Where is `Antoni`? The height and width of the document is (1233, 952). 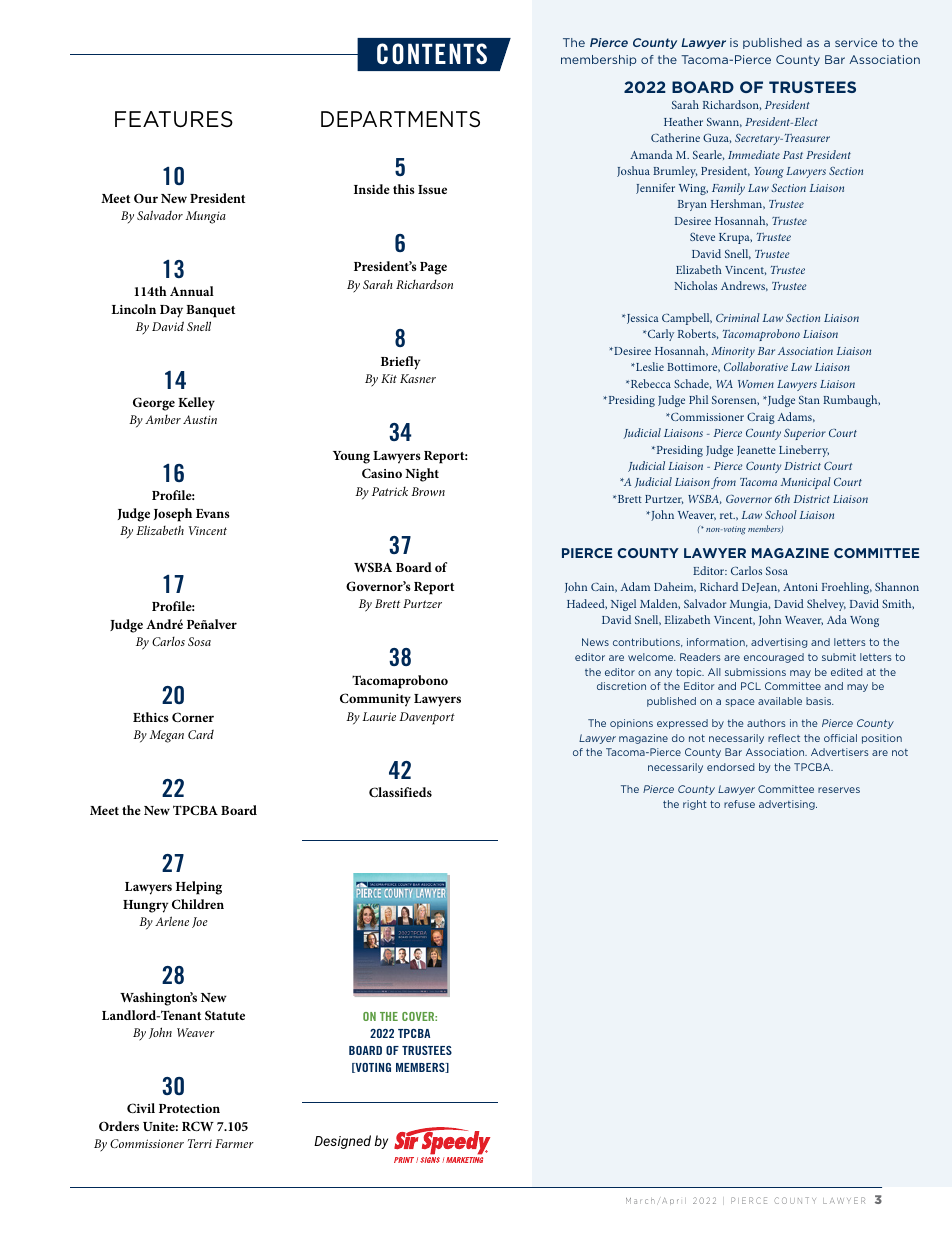
Antoni is located at coordinates (800, 587).
